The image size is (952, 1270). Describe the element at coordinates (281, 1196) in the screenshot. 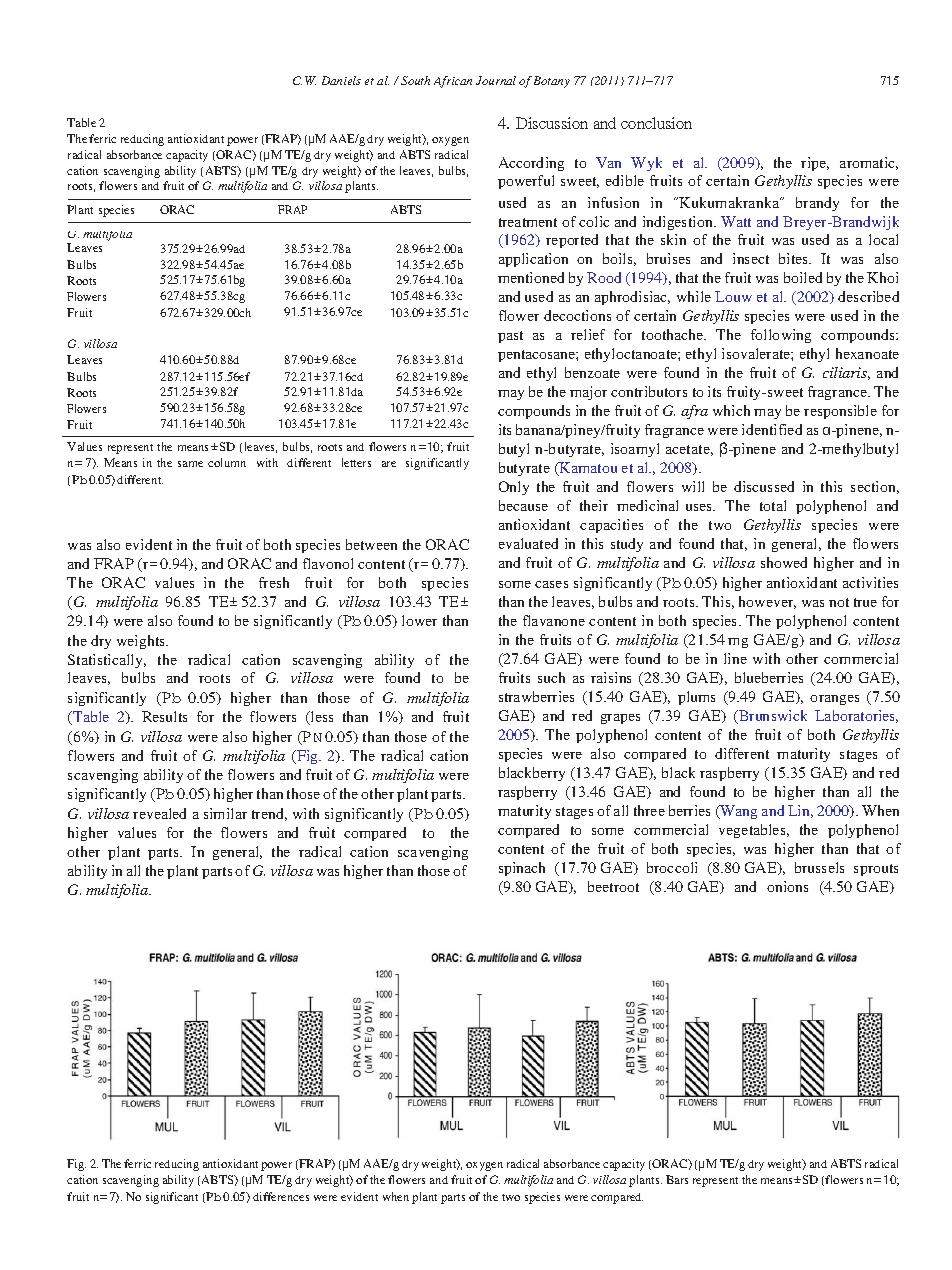

I see `differences` at that location.
